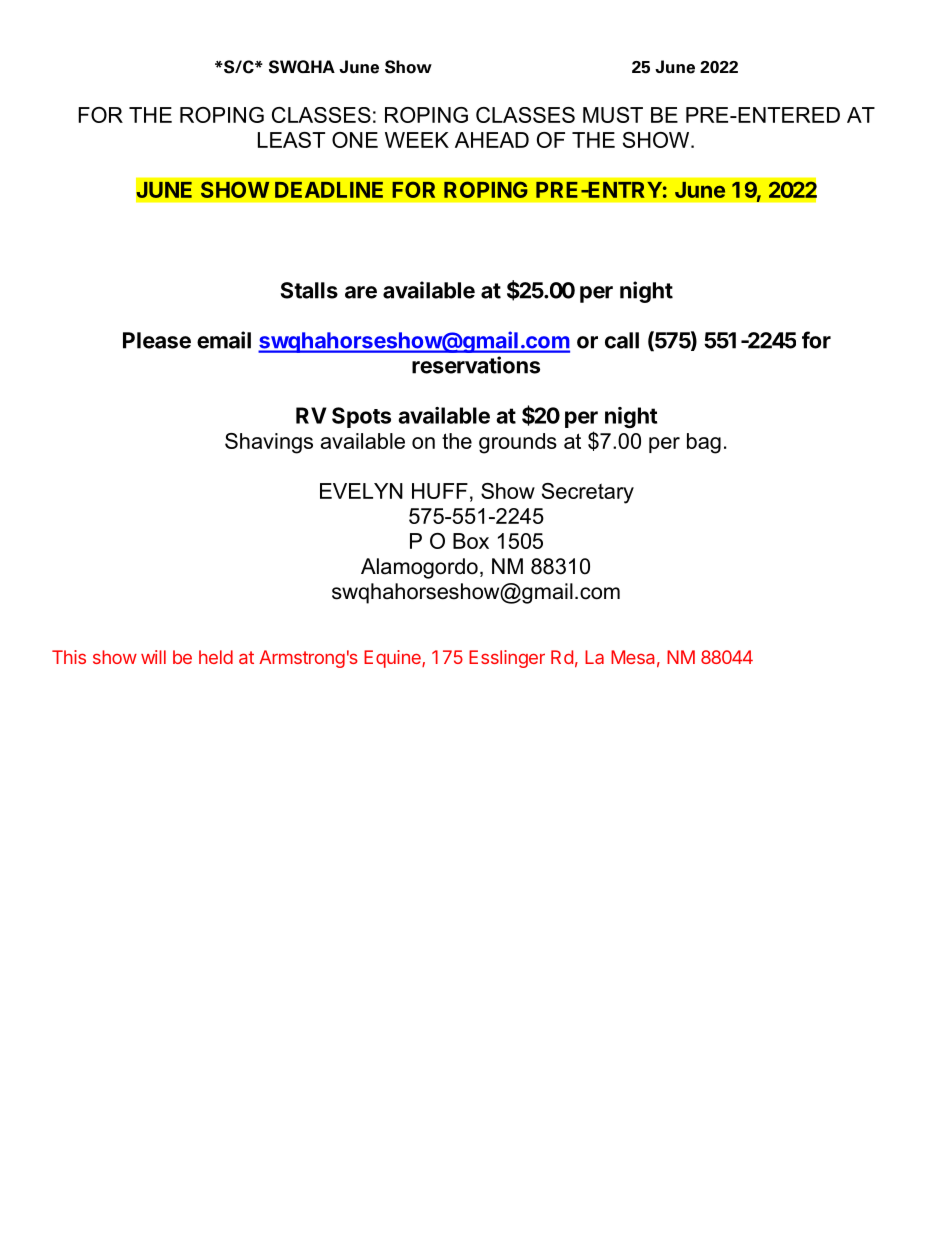 The image size is (952, 1233). What do you see at coordinates (417, 140) in the screenshot?
I see `WEEK` at bounding box center [417, 140].
